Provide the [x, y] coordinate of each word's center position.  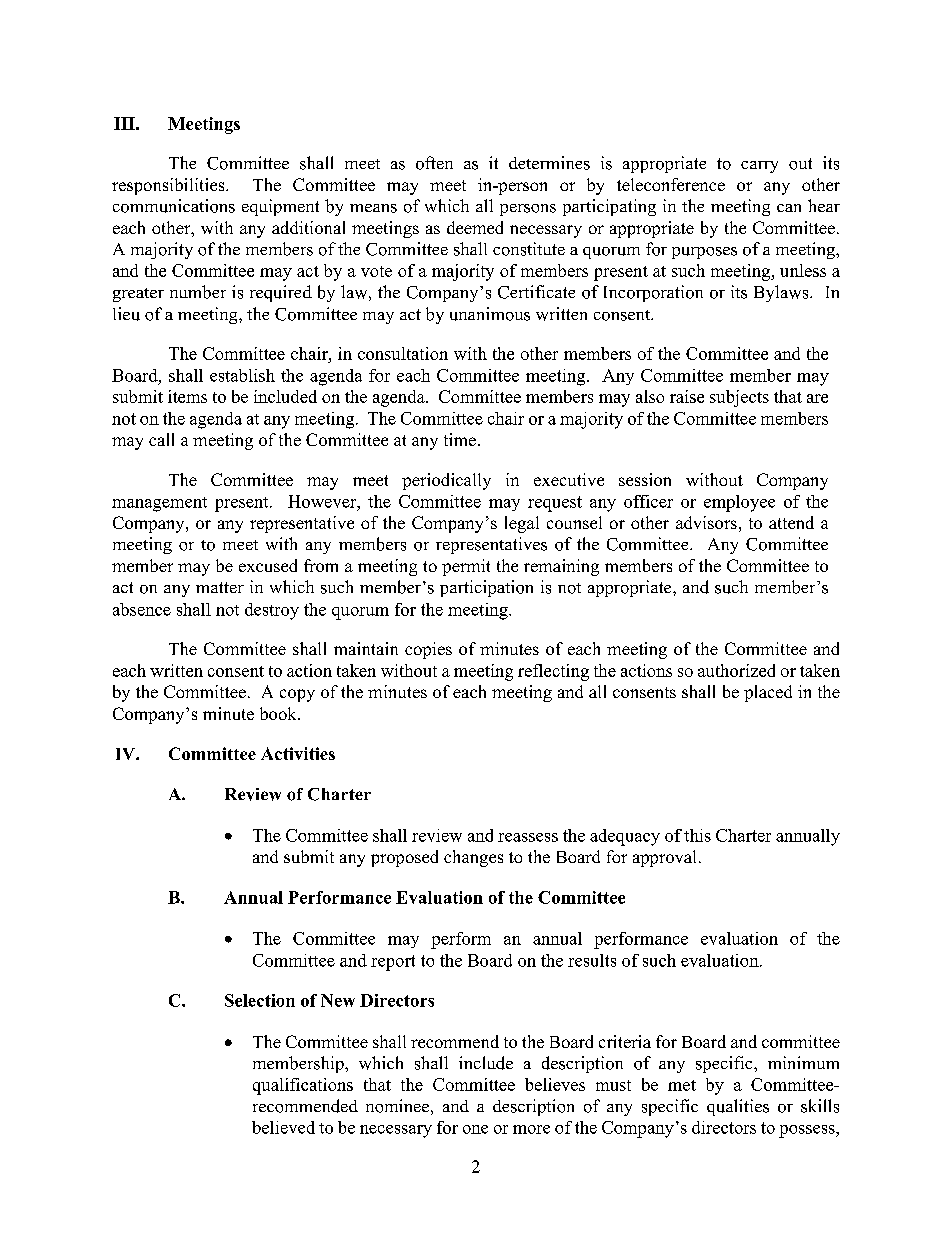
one [475, 1129]
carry [759, 167]
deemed [475, 227]
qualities [738, 1107]
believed [283, 1127]
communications [174, 206]
